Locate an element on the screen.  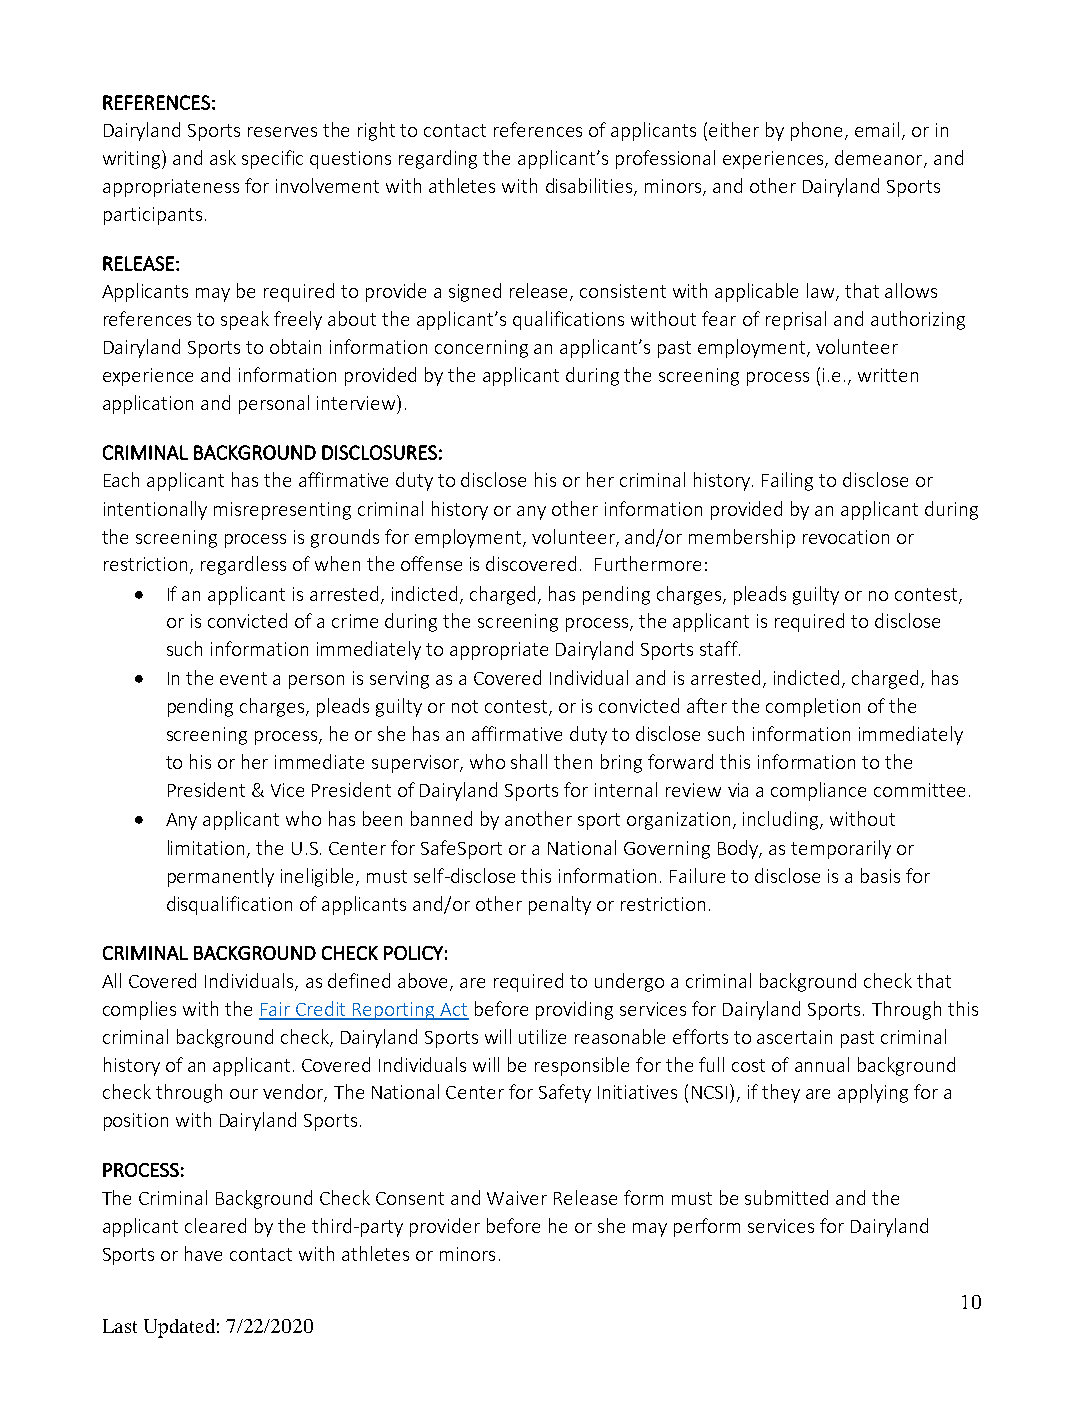
regardless is located at coordinates (243, 565).
